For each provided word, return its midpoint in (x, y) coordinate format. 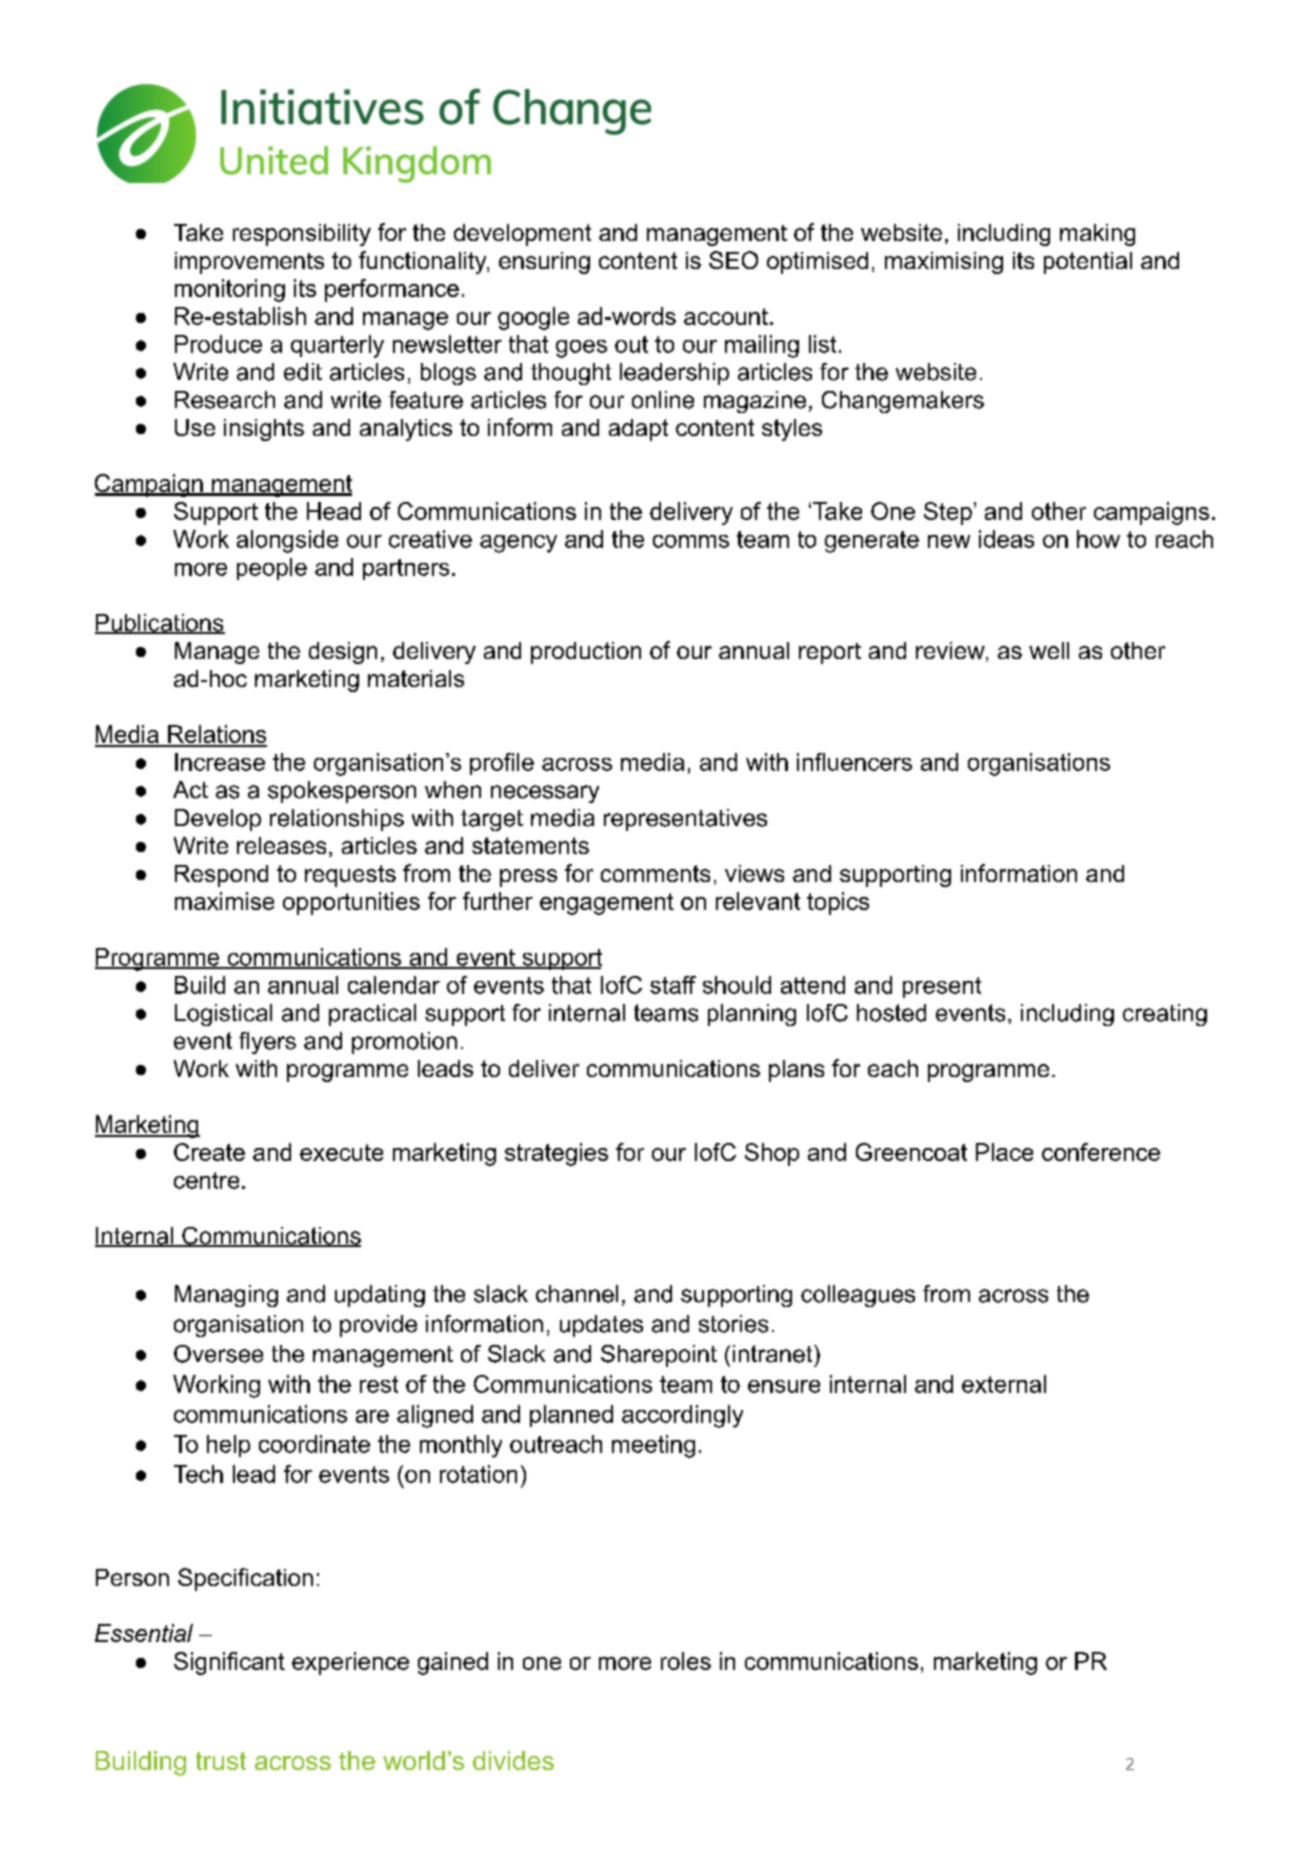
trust (221, 1761)
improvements (249, 263)
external (1004, 1384)
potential (1088, 263)
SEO (733, 260)
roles (686, 1661)
